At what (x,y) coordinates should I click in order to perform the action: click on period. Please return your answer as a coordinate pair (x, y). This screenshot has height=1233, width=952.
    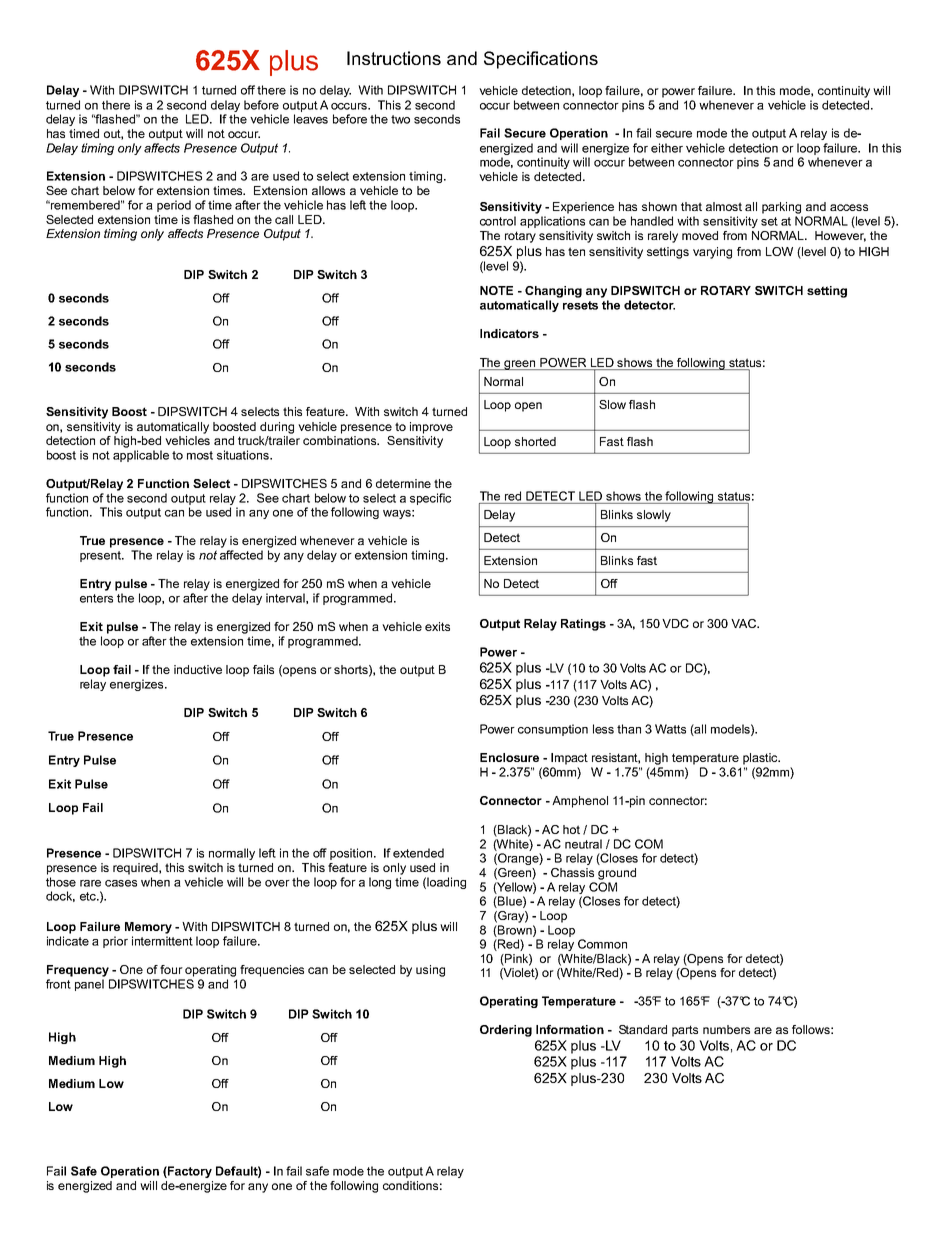
    Looking at the image, I should click on (174, 206).
